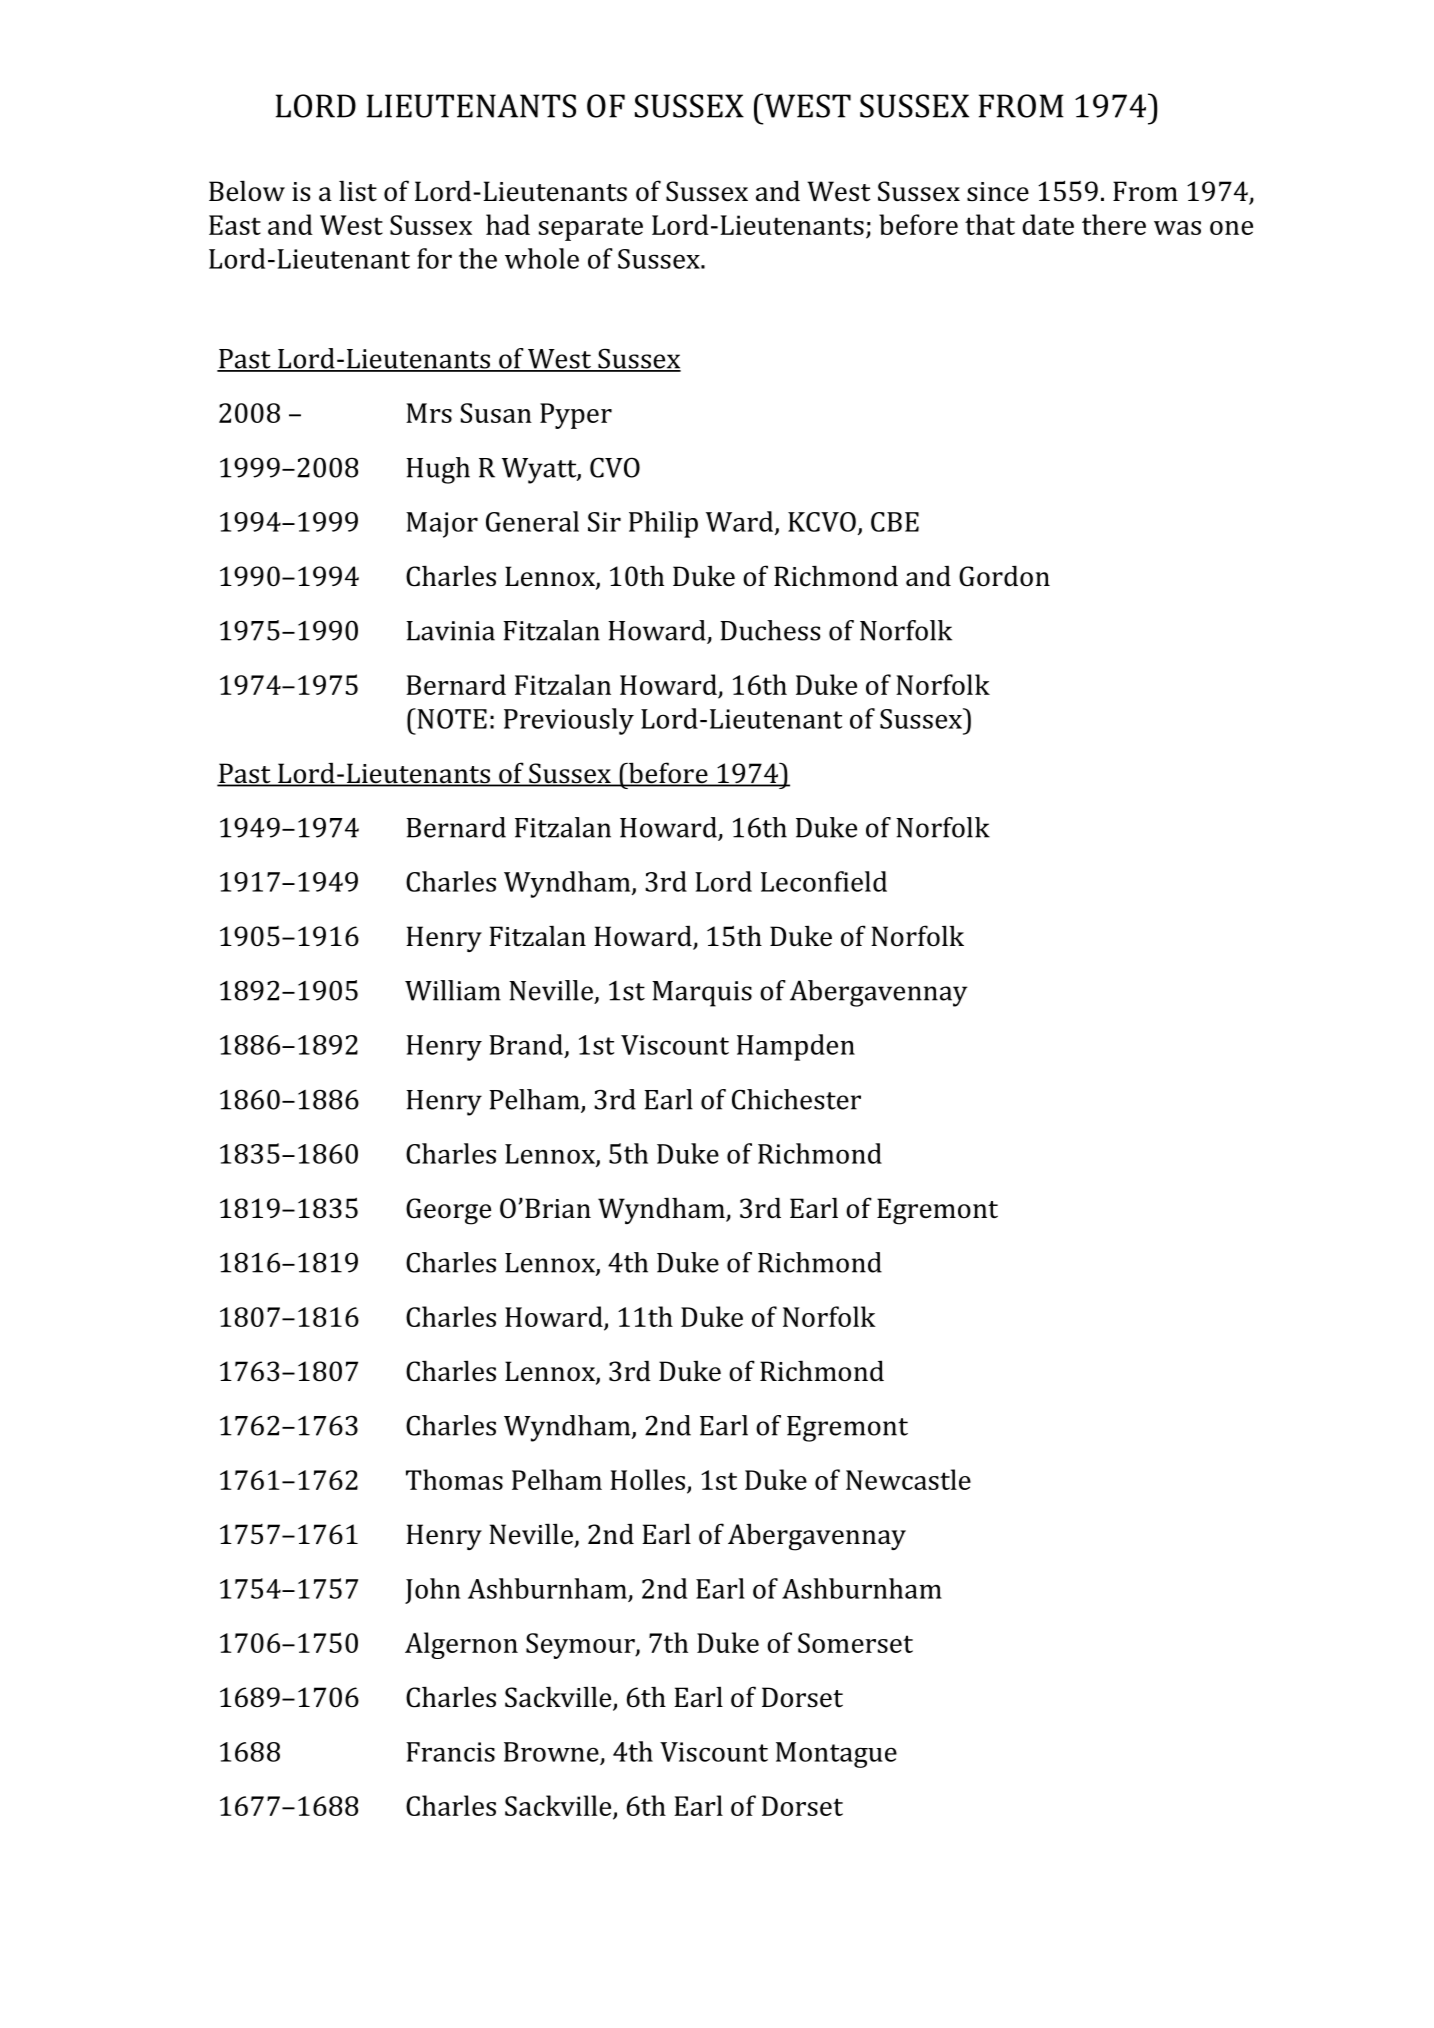 The image size is (1434, 2028). Describe the element at coordinates (855, 1643) in the page. I see `Somerset` at that location.
